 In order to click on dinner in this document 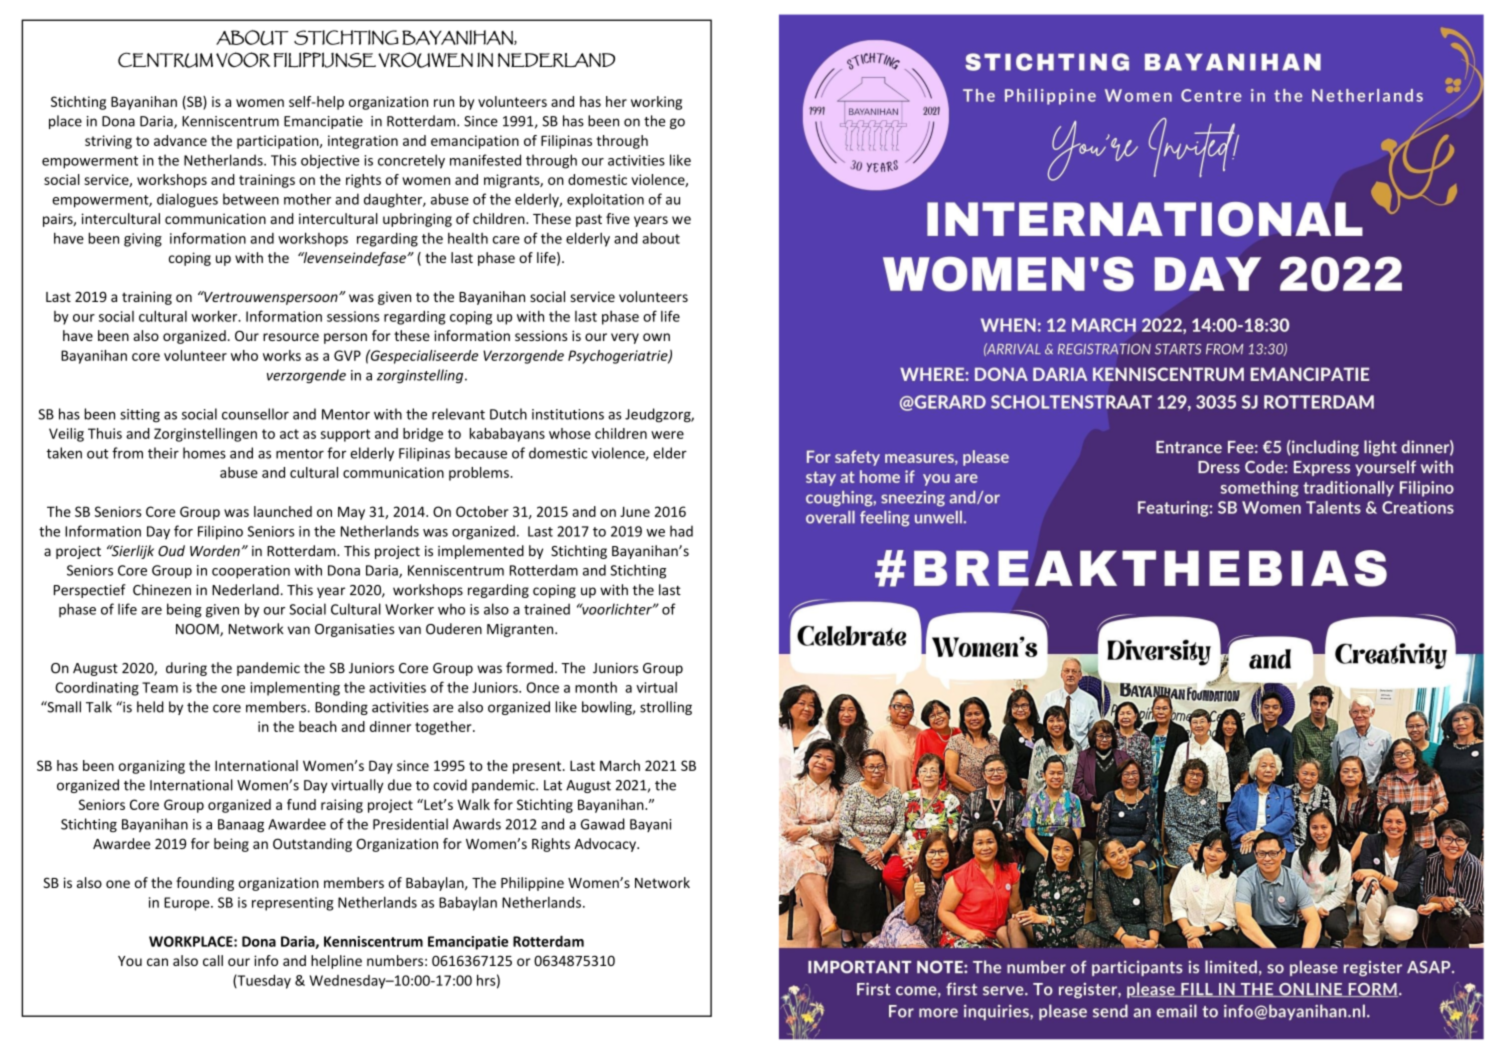, I will do `click(390, 726)`.
